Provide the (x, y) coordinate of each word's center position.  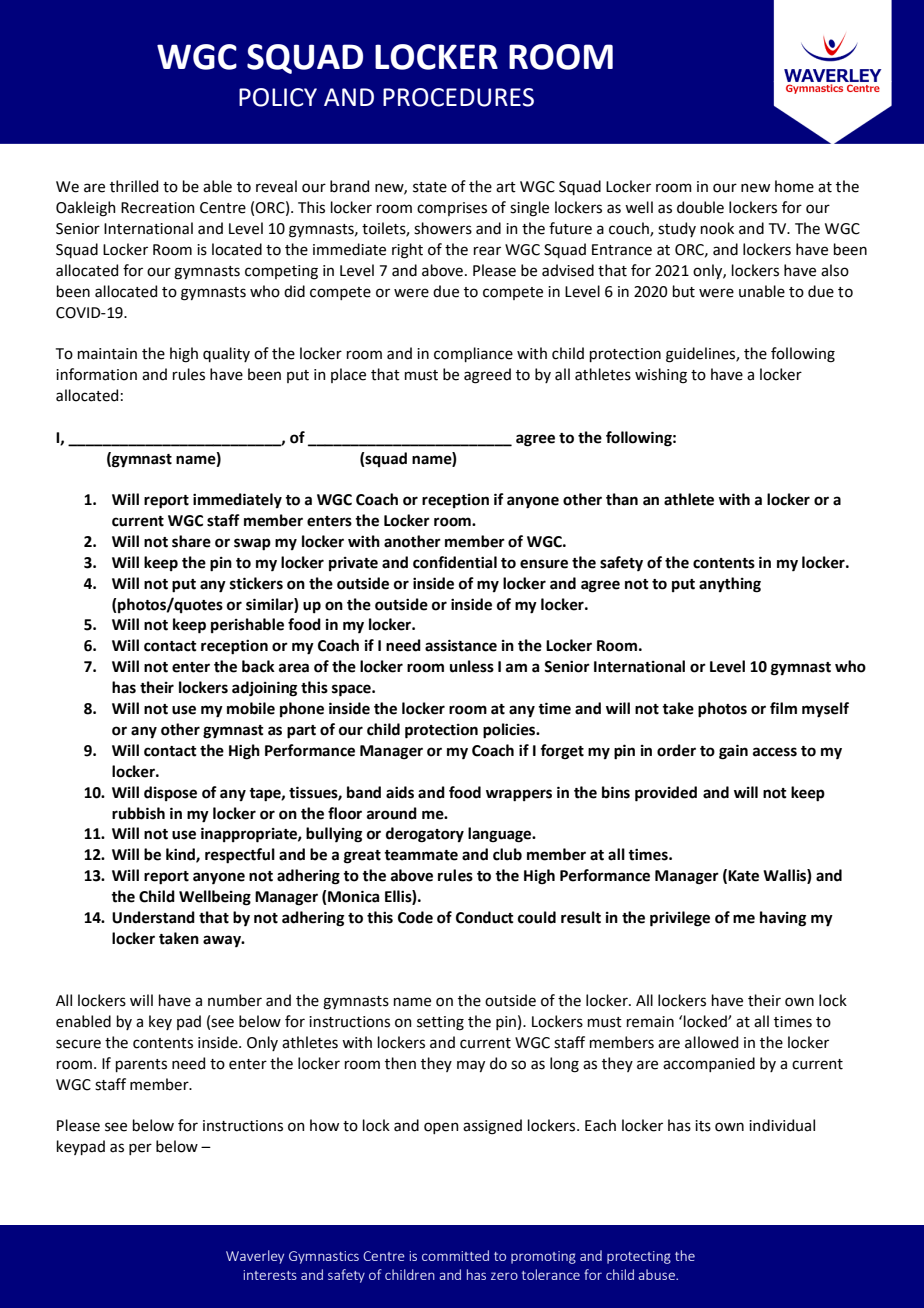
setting (440, 1023)
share (191, 541)
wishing (661, 376)
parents (141, 1065)
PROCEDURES (458, 97)
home (794, 186)
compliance (473, 354)
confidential (455, 562)
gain (733, 752)
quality (226, 354)
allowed (711, 1042)
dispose (170, 793)
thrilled (134, 186)
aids (400, 792)
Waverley (255, 1257)
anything (730, 585)
